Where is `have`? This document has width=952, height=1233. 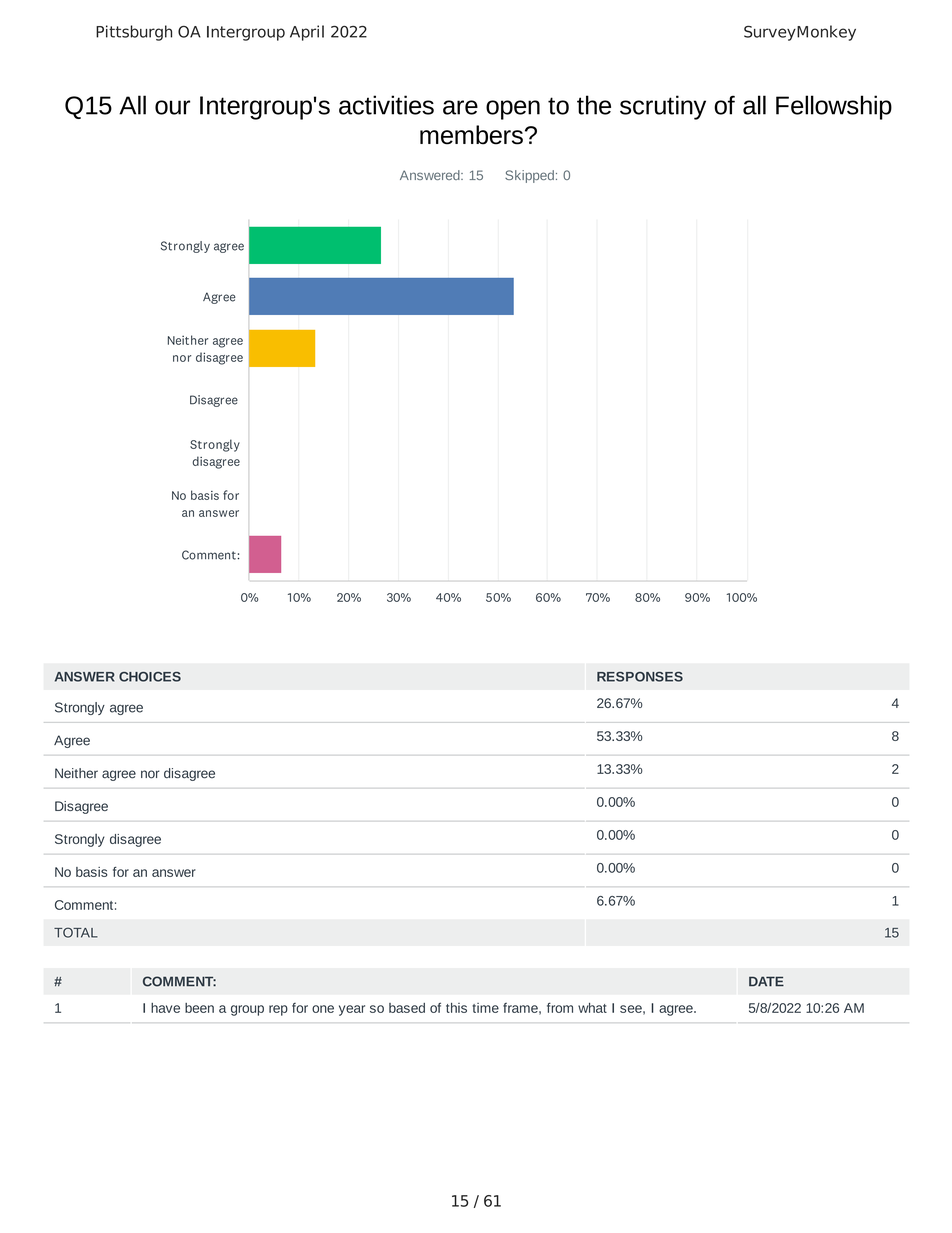 have is located at coordinates (165, 1008).
